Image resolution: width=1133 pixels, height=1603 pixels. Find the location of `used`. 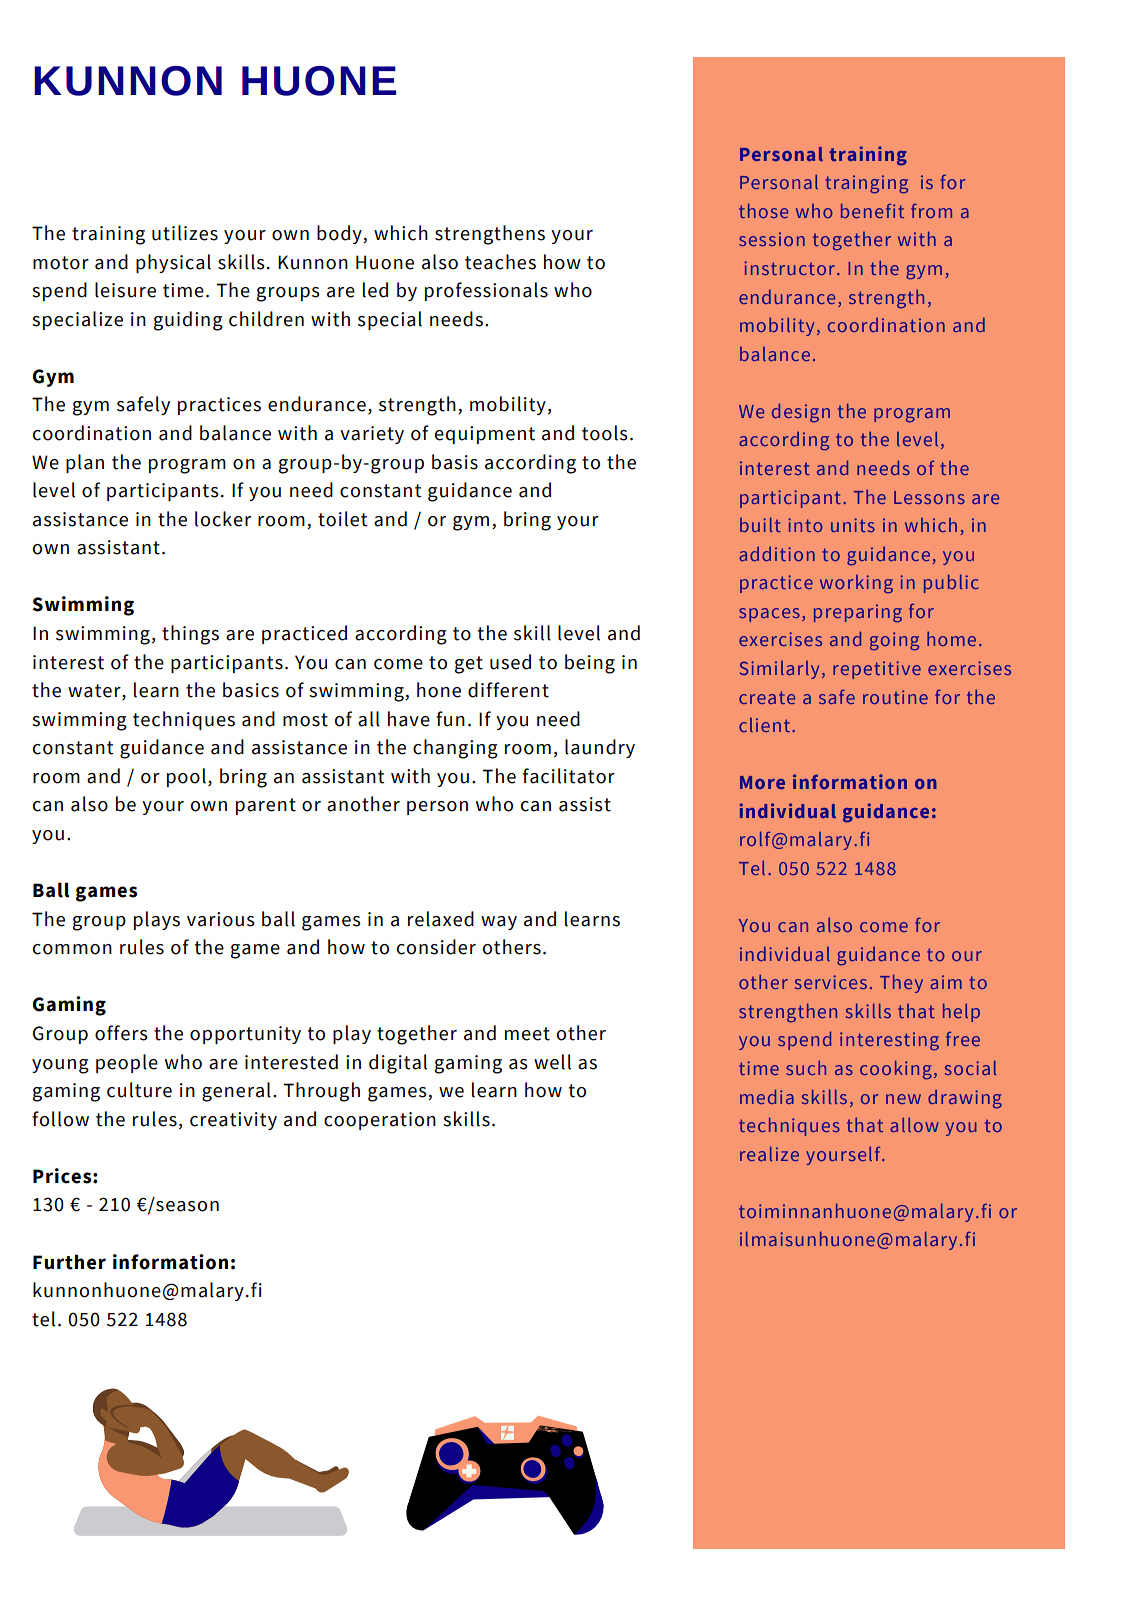

used is located at coordinates (510, 662).
